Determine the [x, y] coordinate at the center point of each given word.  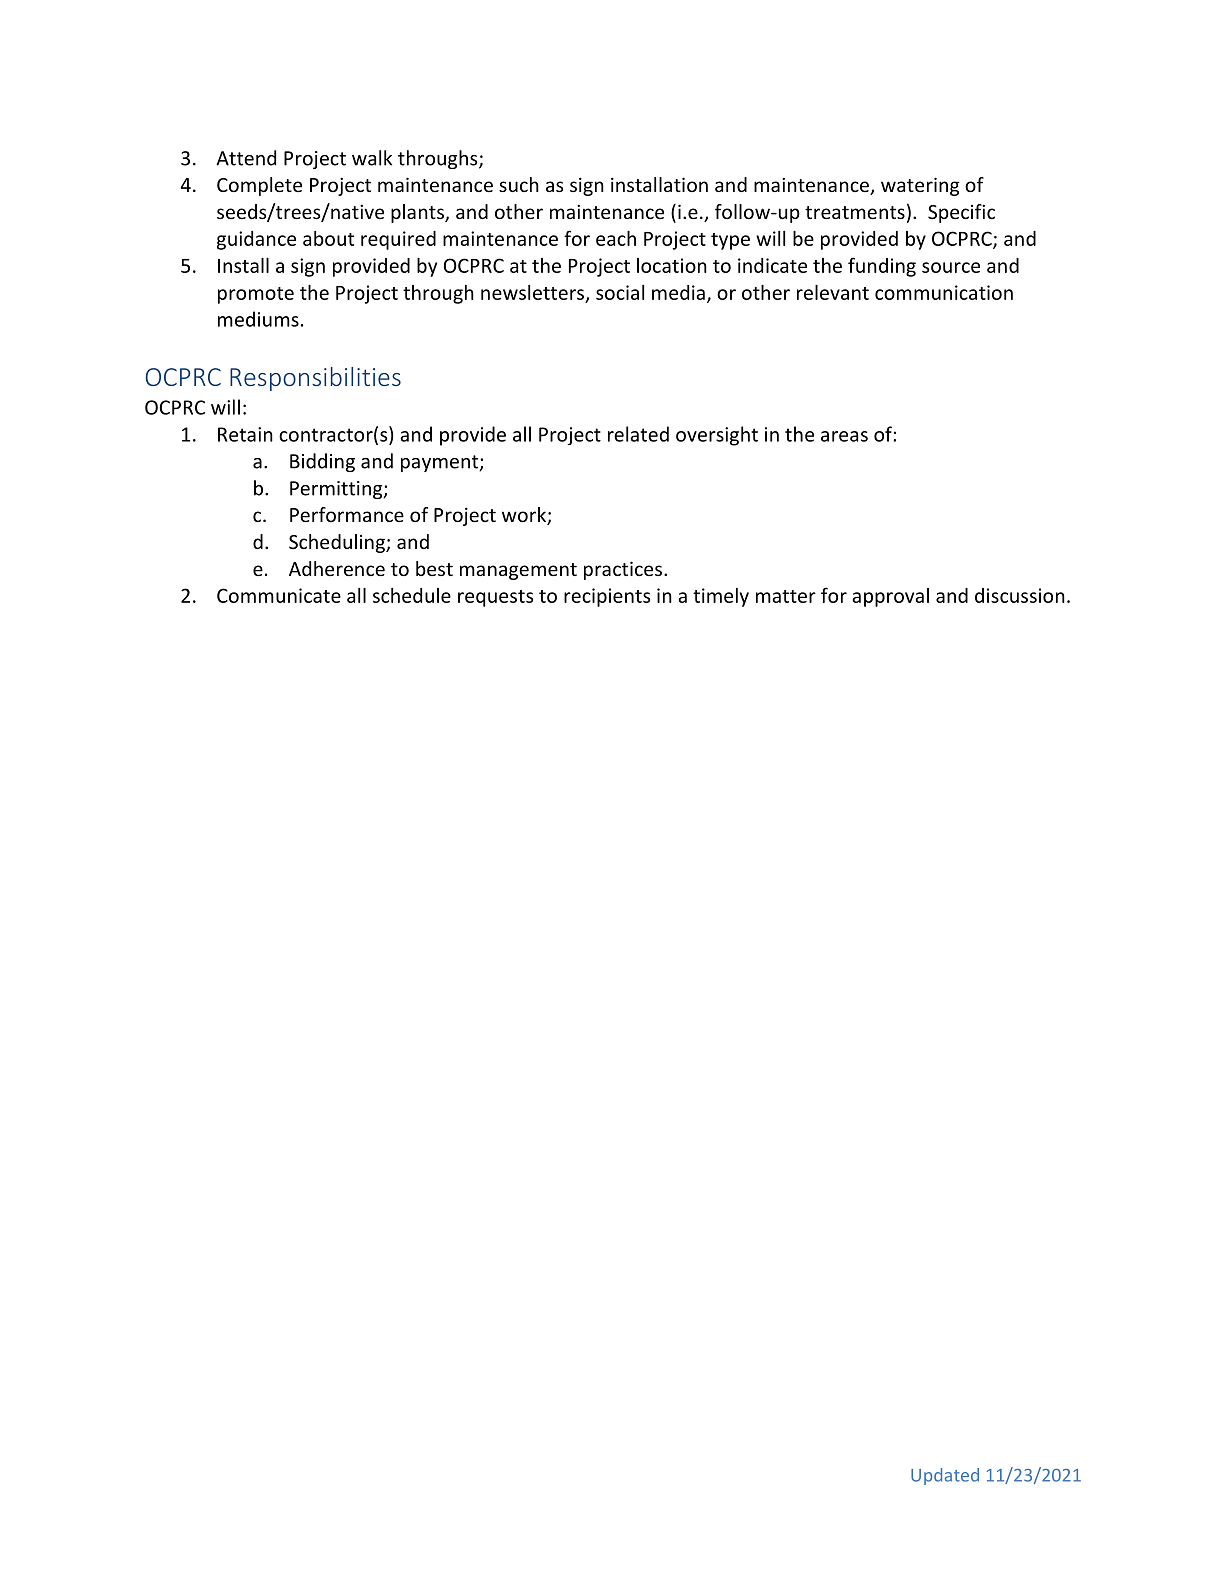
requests [495, 598]
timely [721, 597]
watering [920, 186]
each [616, 238]
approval [890, 597]
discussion [1020, 595]
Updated [945, 1476]
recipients [607, 597]
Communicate [279, 595]
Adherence [337, 568]
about [328, 238]
